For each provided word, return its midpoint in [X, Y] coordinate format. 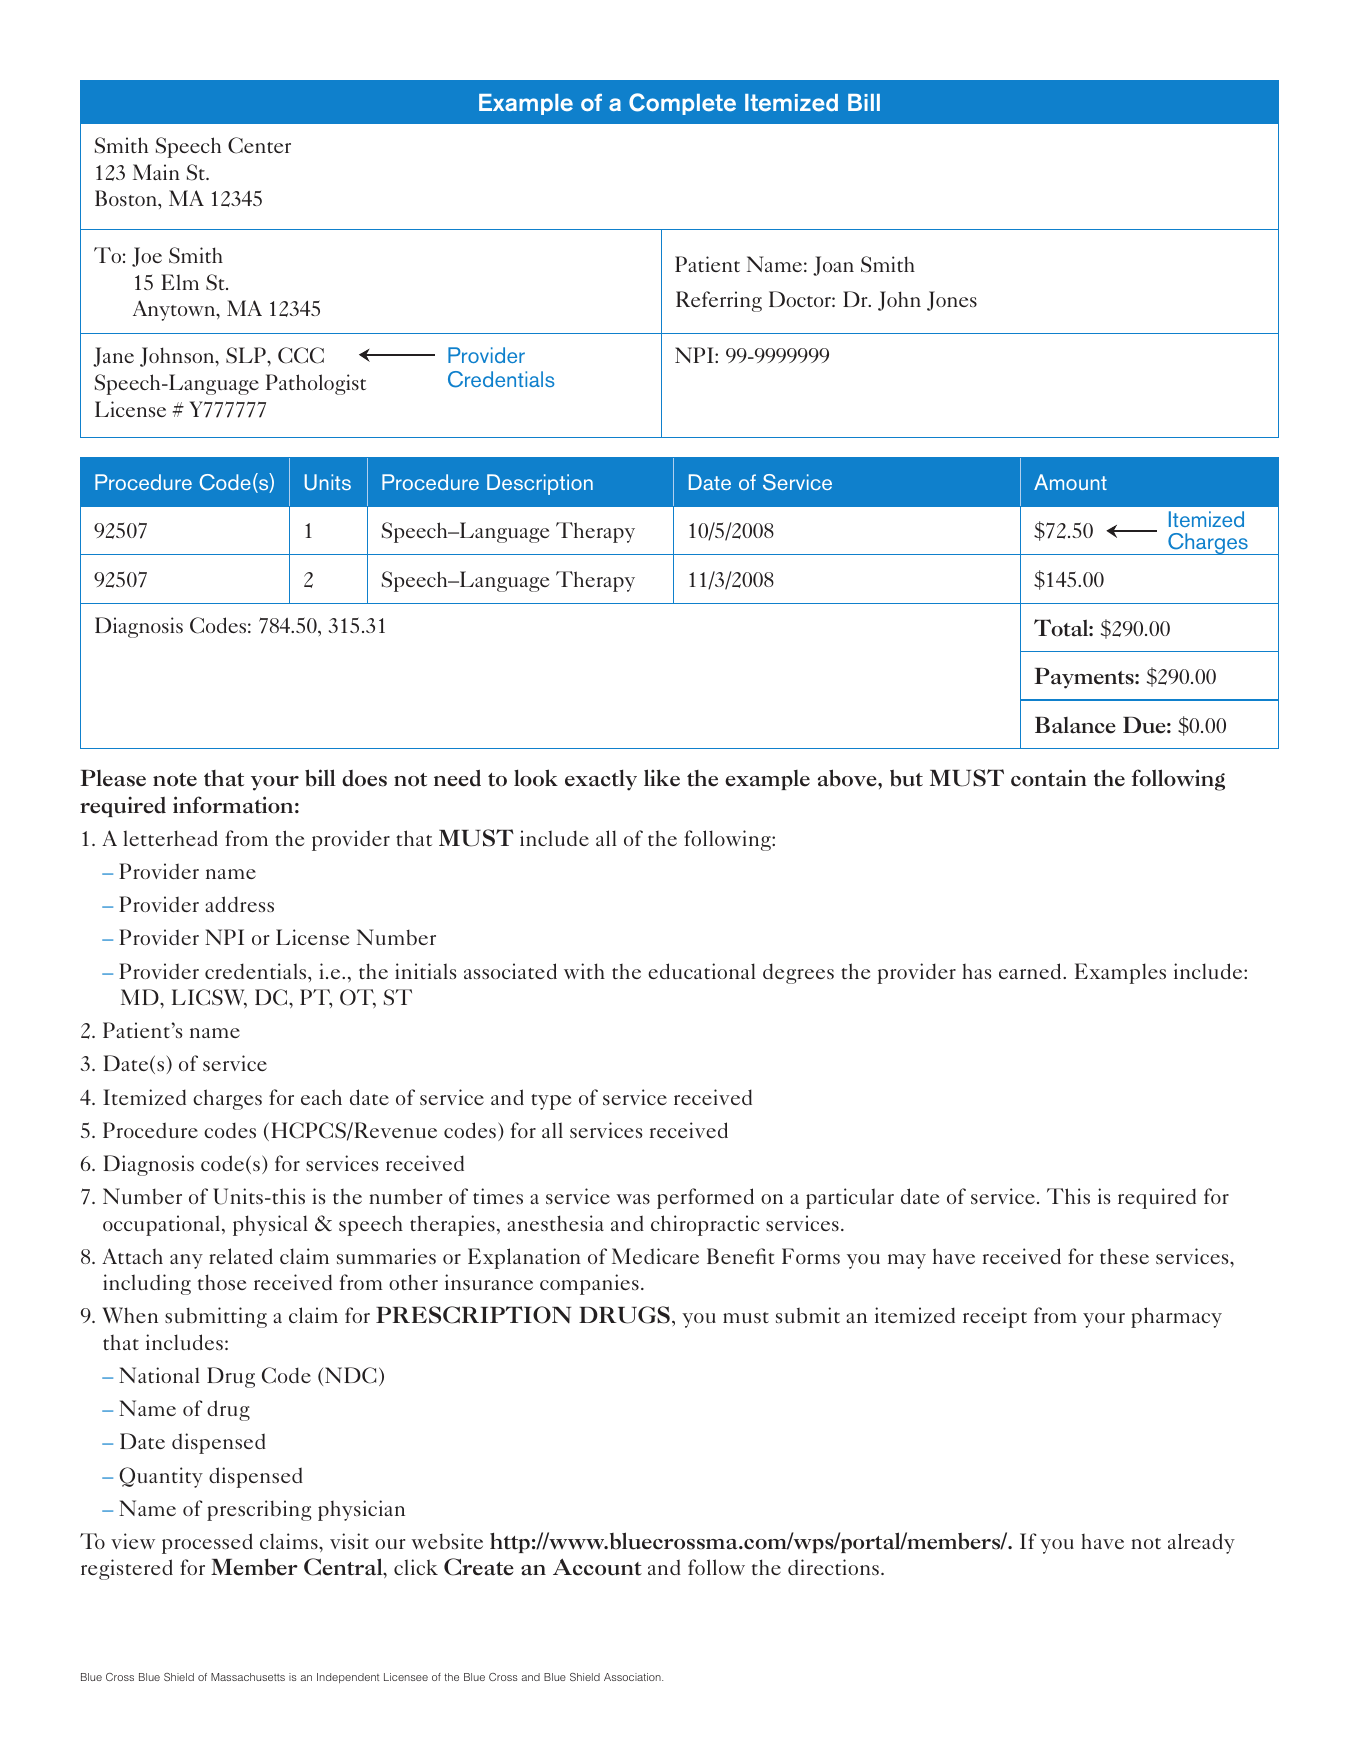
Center [259, 145]
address [239, 904]
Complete [682, 104]
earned [1031, 971]
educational [702, 971]
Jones [952, 301]
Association [633, 1677]
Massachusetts [248, 1677]
